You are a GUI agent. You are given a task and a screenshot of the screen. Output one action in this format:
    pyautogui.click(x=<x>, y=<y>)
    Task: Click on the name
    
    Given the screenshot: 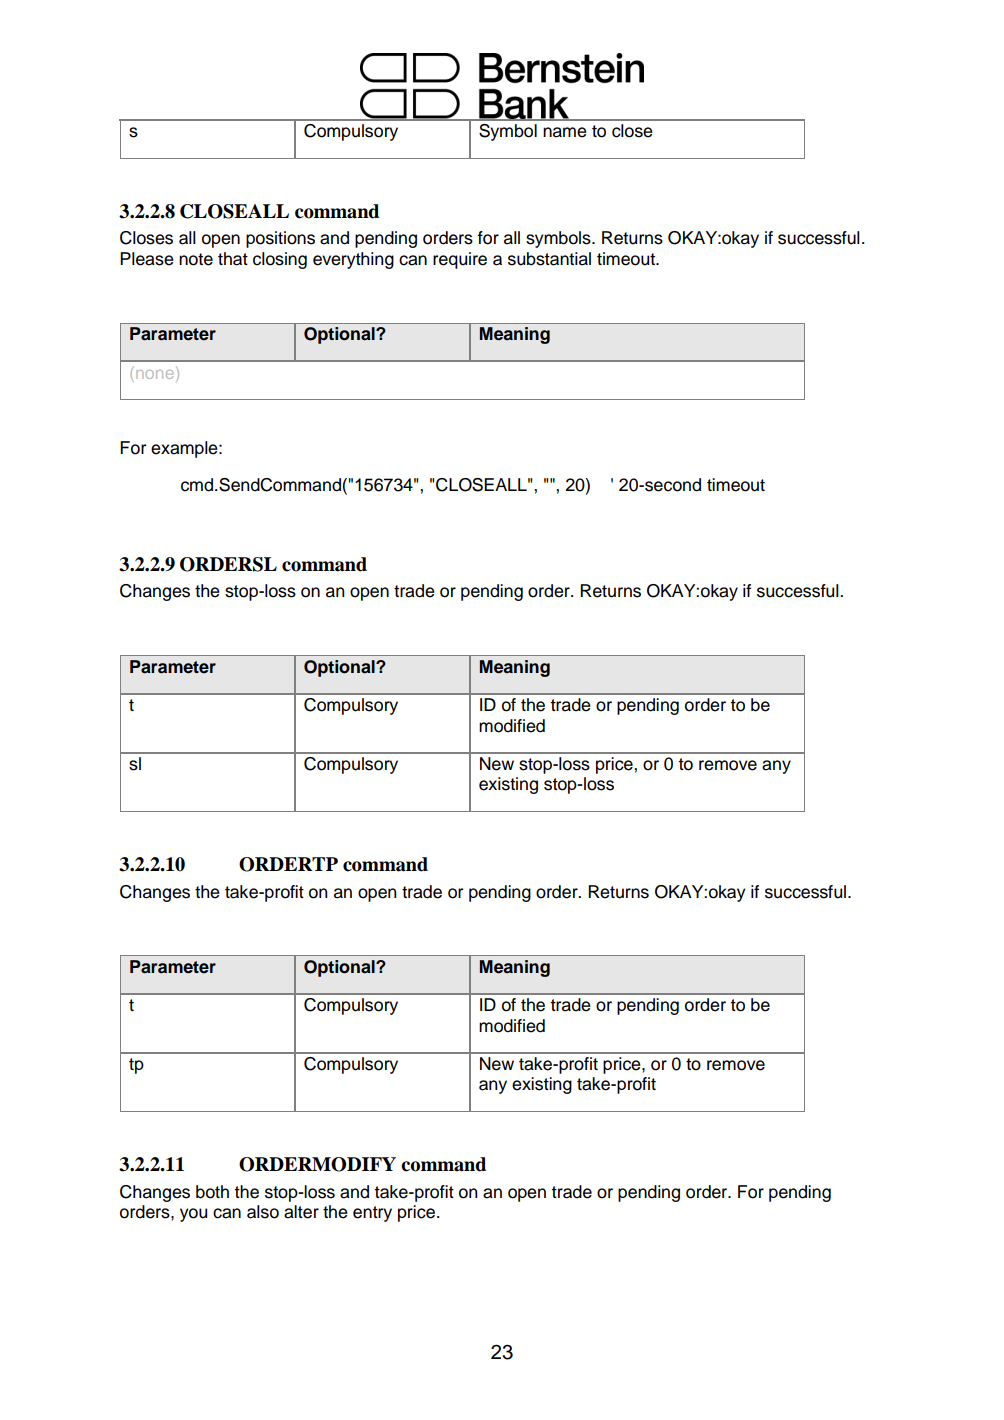 What is the action you would take?
    pyautogui.click(x=565, y=132)
